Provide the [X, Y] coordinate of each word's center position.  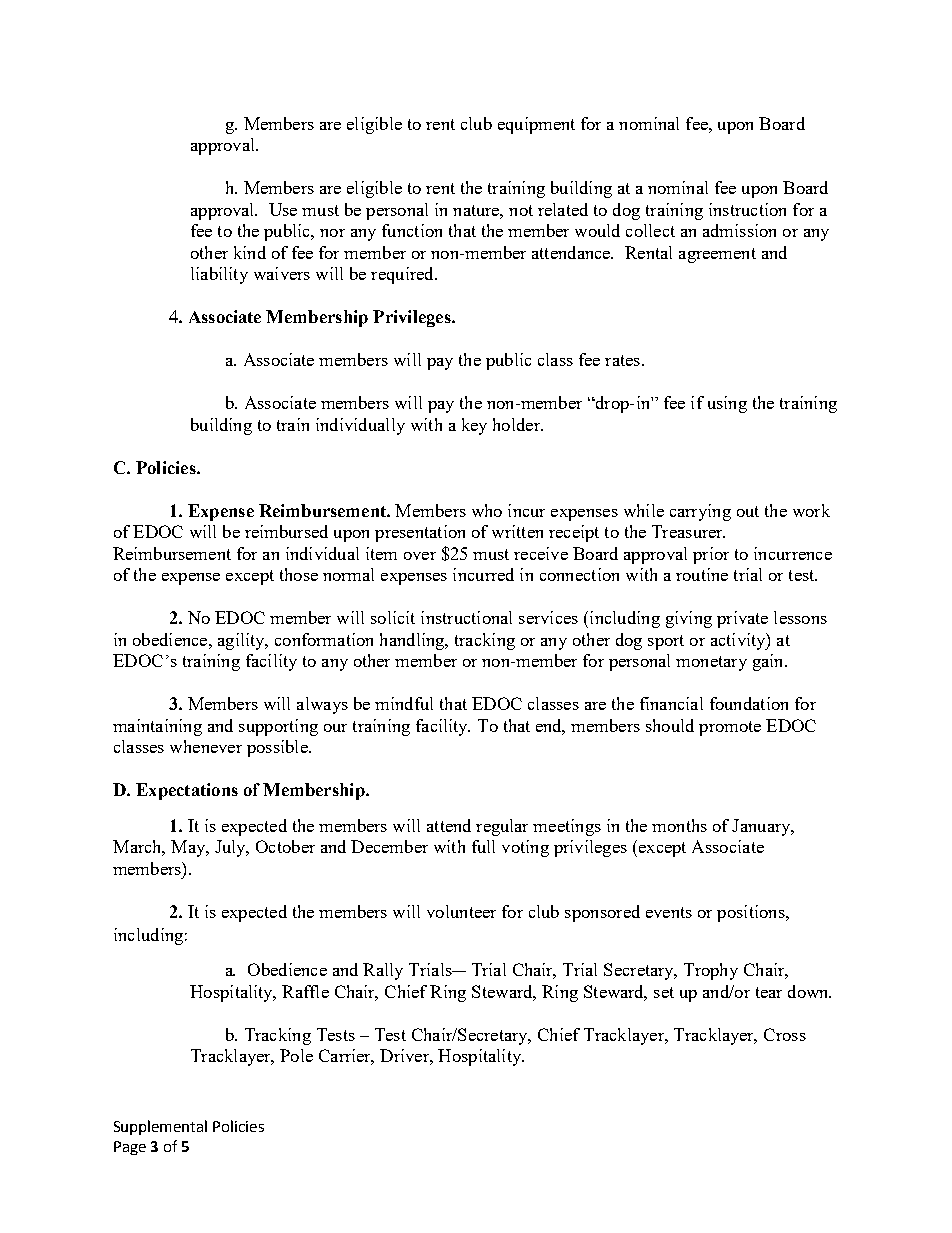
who [487, 510]
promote [730, 728]
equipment [536, 125]
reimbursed [286, 531]
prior [711, 555]
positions [752, 913]
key [474, 426]
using [727, 404]
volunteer [461, 911]
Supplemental [160, 1127]
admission [739, 230]
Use [283, 209]
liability [219, 275]
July [231, 848]
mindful [404, 703]
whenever [206, 746]
